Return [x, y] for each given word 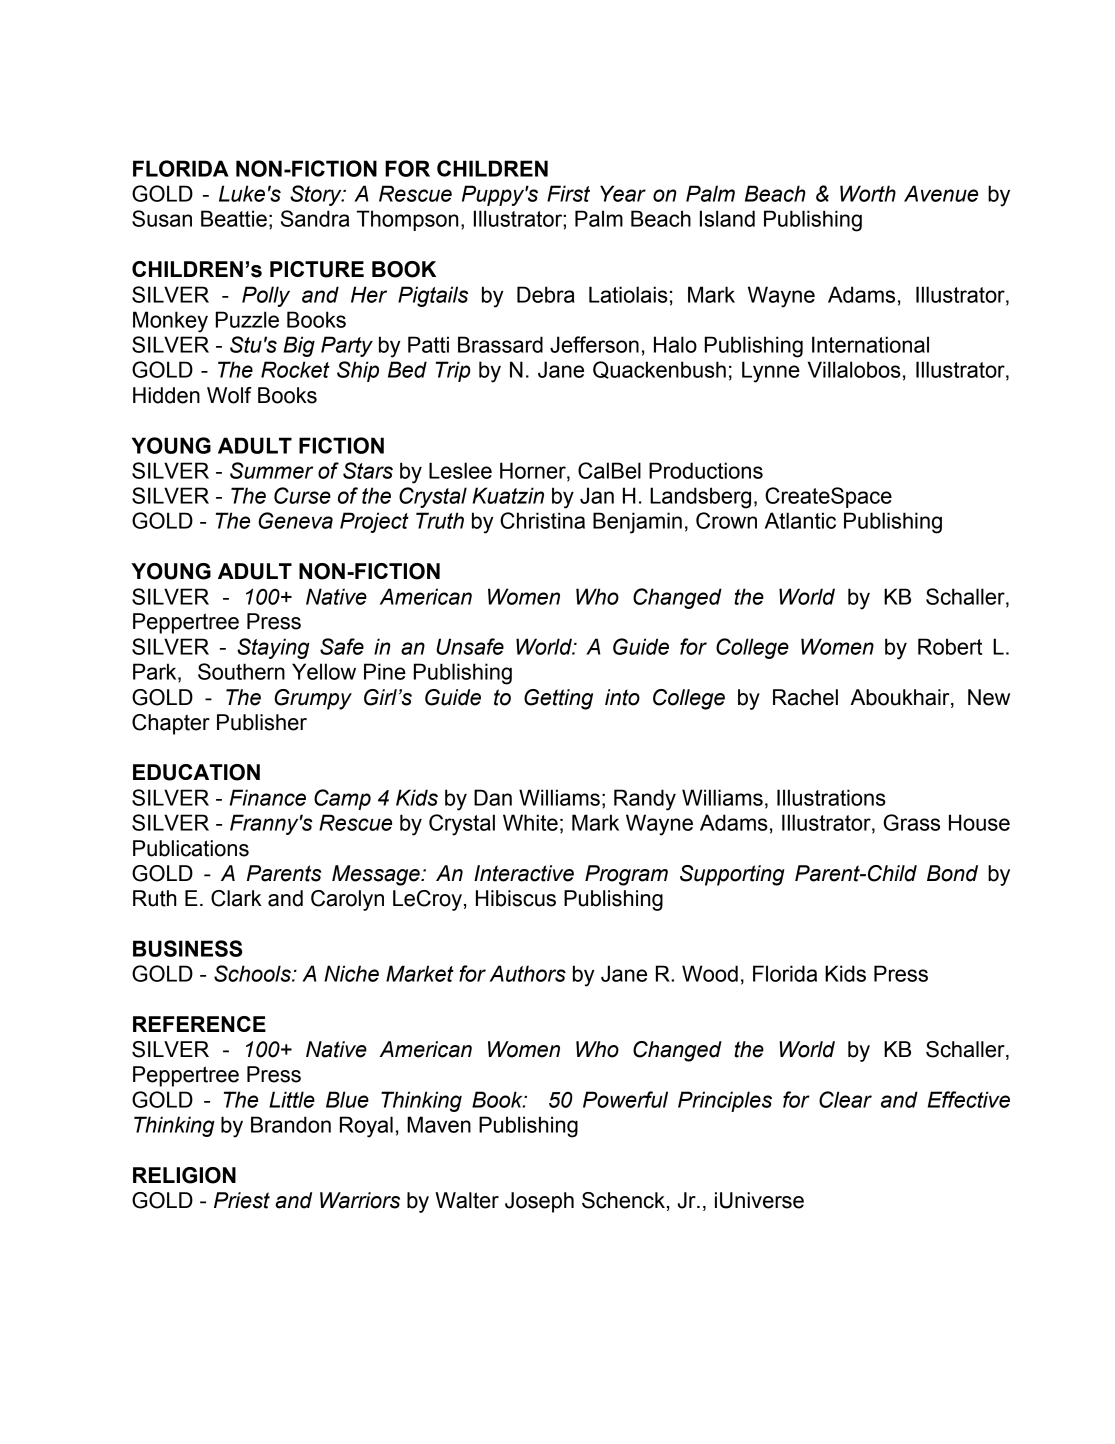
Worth [868, 193]
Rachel [805, 697]
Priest [242, 1200]
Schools [253, 973]
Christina [542, 520]
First [568, 193]
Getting [558, 699]
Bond [952, 873]
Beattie [234, 218]
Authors [528, 973]
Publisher [262, 722]
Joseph [539, 1202]
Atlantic [800, 520]
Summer [271, 470]
